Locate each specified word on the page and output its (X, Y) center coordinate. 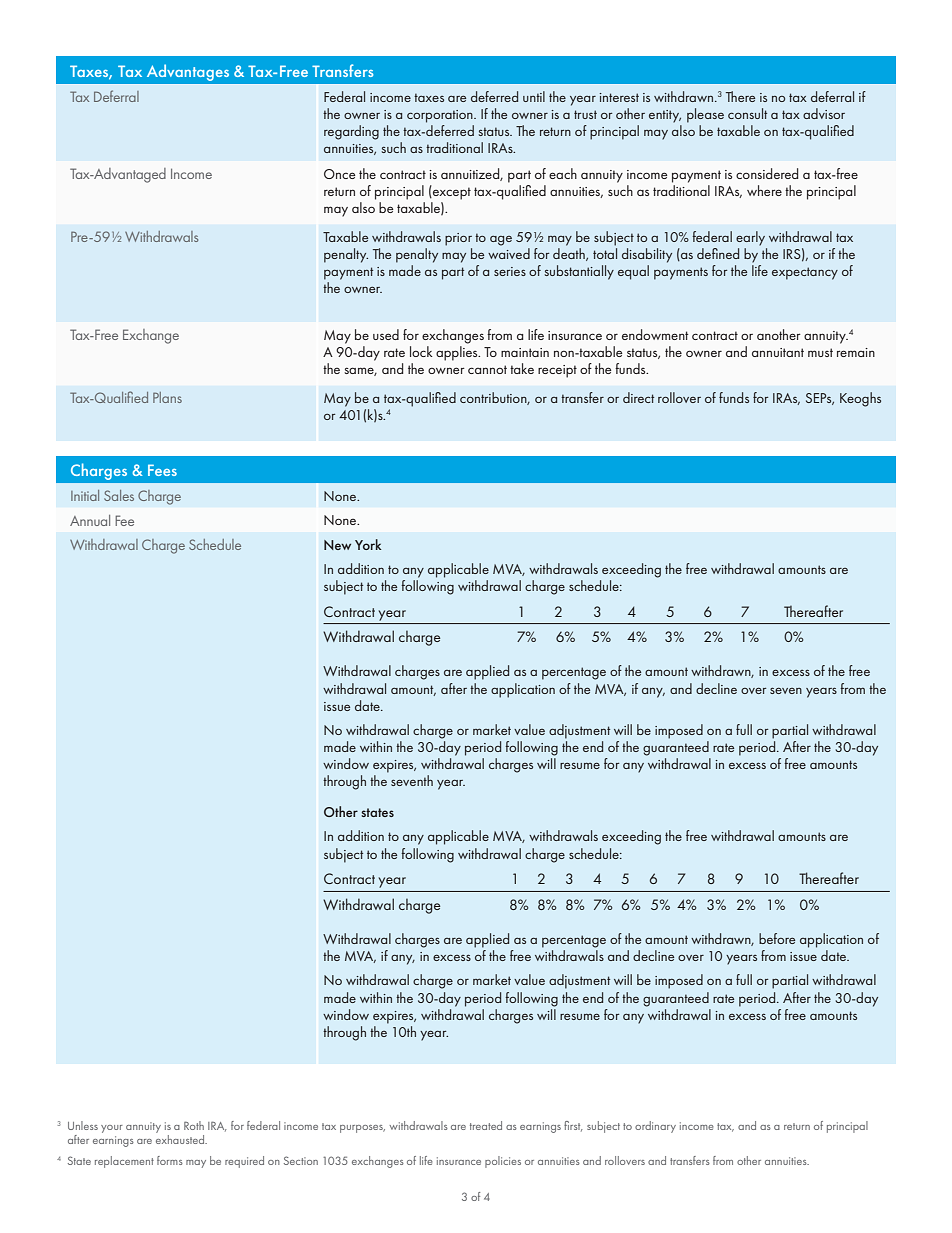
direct (638, 397)
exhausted (181, 1139)
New (337, 545)
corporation (441, 116)
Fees (162, 470)
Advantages (188, 72)
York (368, 544)
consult (747, 113)
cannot (487, 369)
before (777, 938)
